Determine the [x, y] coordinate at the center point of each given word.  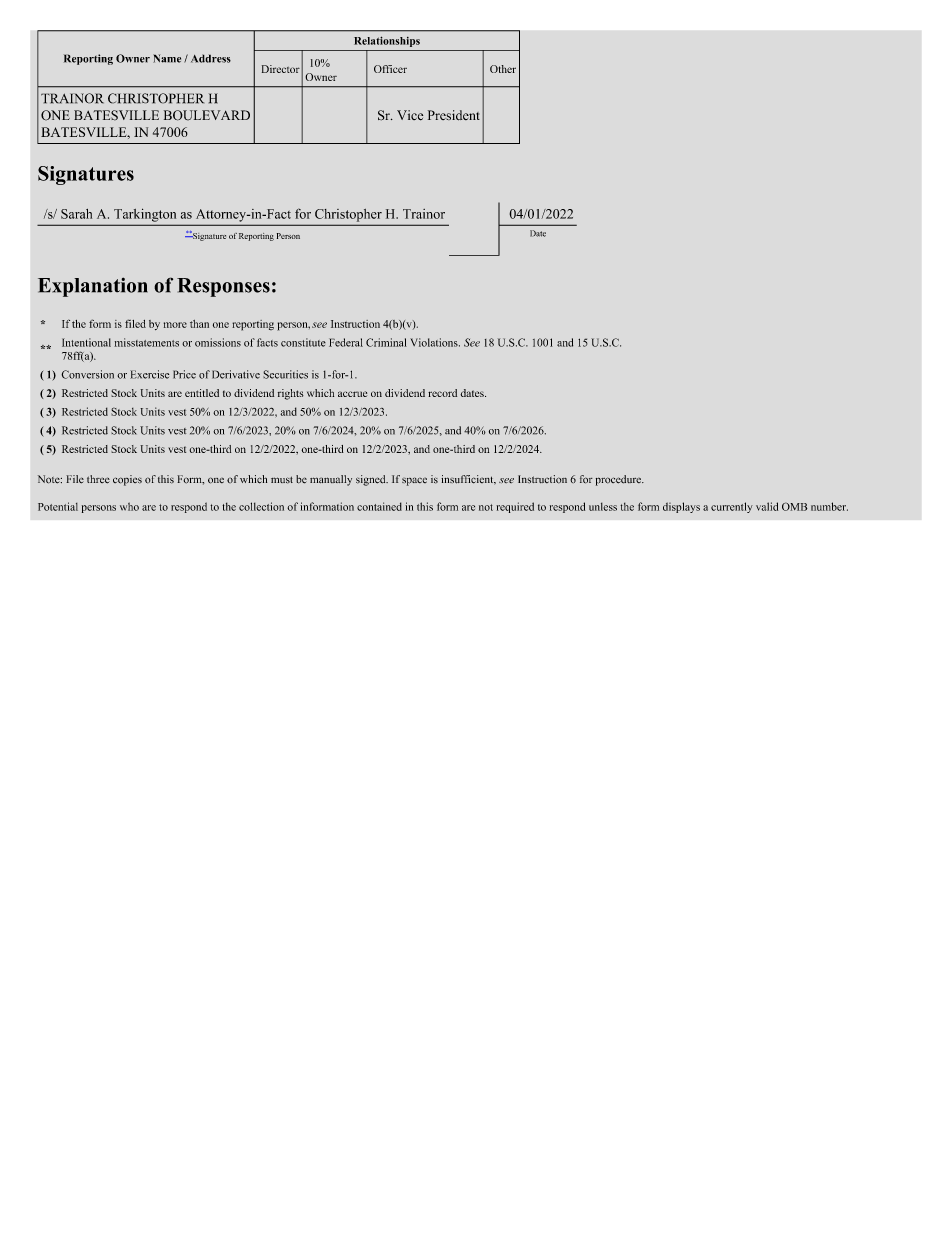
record [442, 393]
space [414, 481]
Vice [410, 115]
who [129, 506]
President [454, 115]
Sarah [76, 214]
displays [681, 507]
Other [503, 69]
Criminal [386, 342]
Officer [390, 69]
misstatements [146, 342]
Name [167, 58]
